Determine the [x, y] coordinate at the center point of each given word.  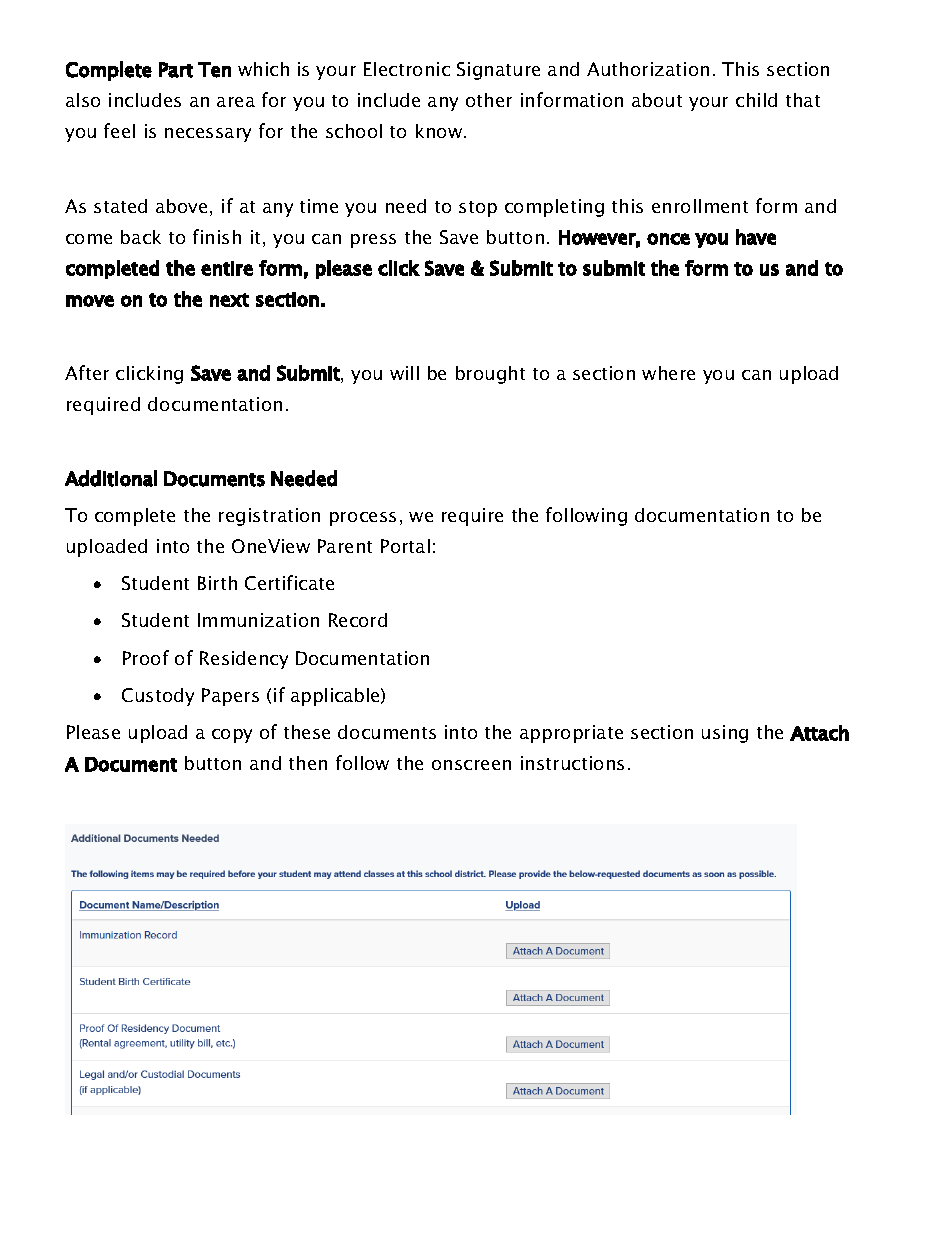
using [725, 734]
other [489, 100]
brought [490, 375]
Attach [819, 733]
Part [176, 70]
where [668, 373]
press [373, 241]
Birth [217, 583]
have [756, 237]
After [87, 372]
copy [232, 736]
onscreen [471, 765]
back [141, 237]
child [756, 100]
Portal [405, 546]
